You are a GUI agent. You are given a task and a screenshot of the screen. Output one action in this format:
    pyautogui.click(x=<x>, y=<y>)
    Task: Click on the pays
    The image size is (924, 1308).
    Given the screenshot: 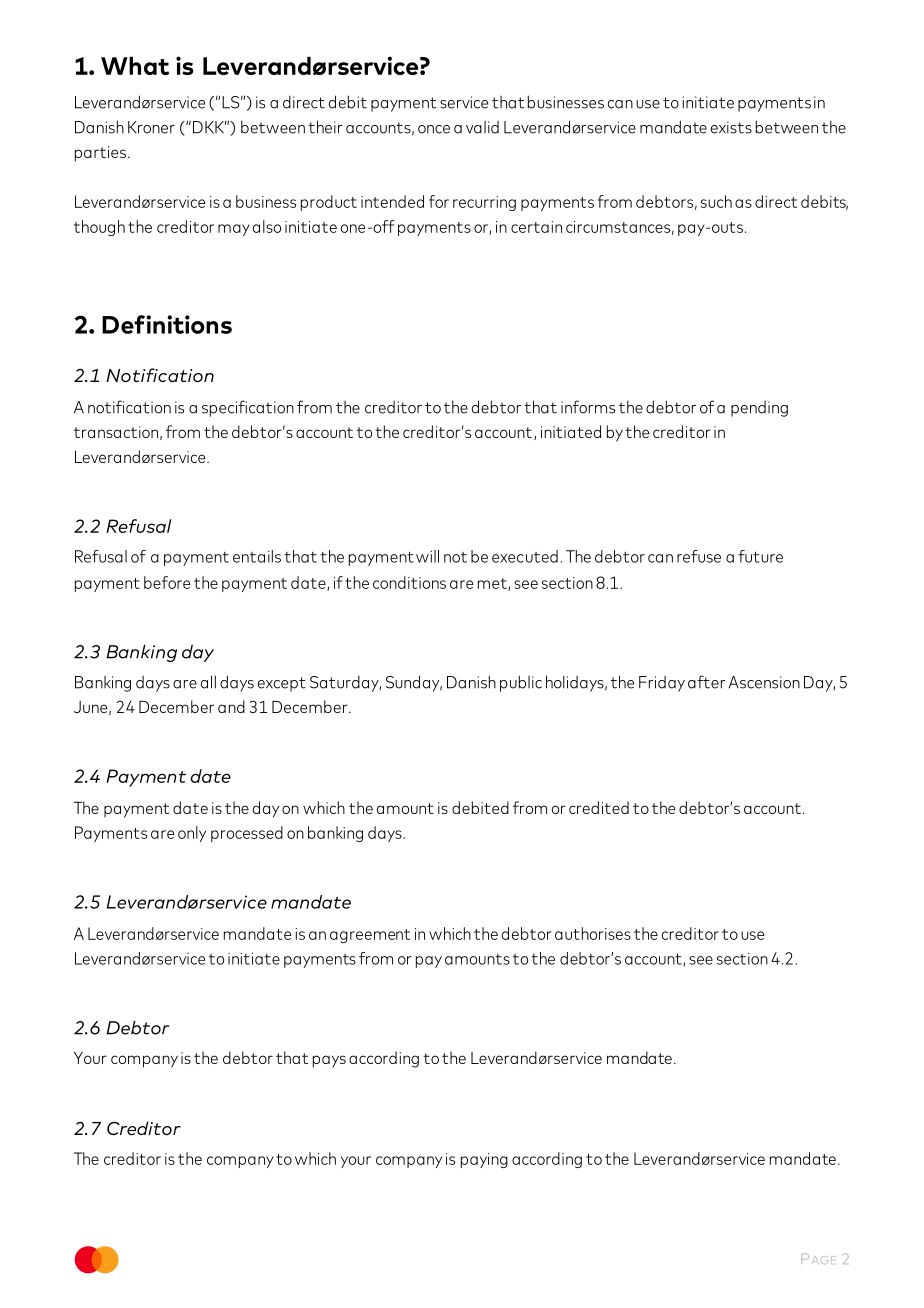 What is the action you would take?
    pyautogui.click(x=329, y=1061)
